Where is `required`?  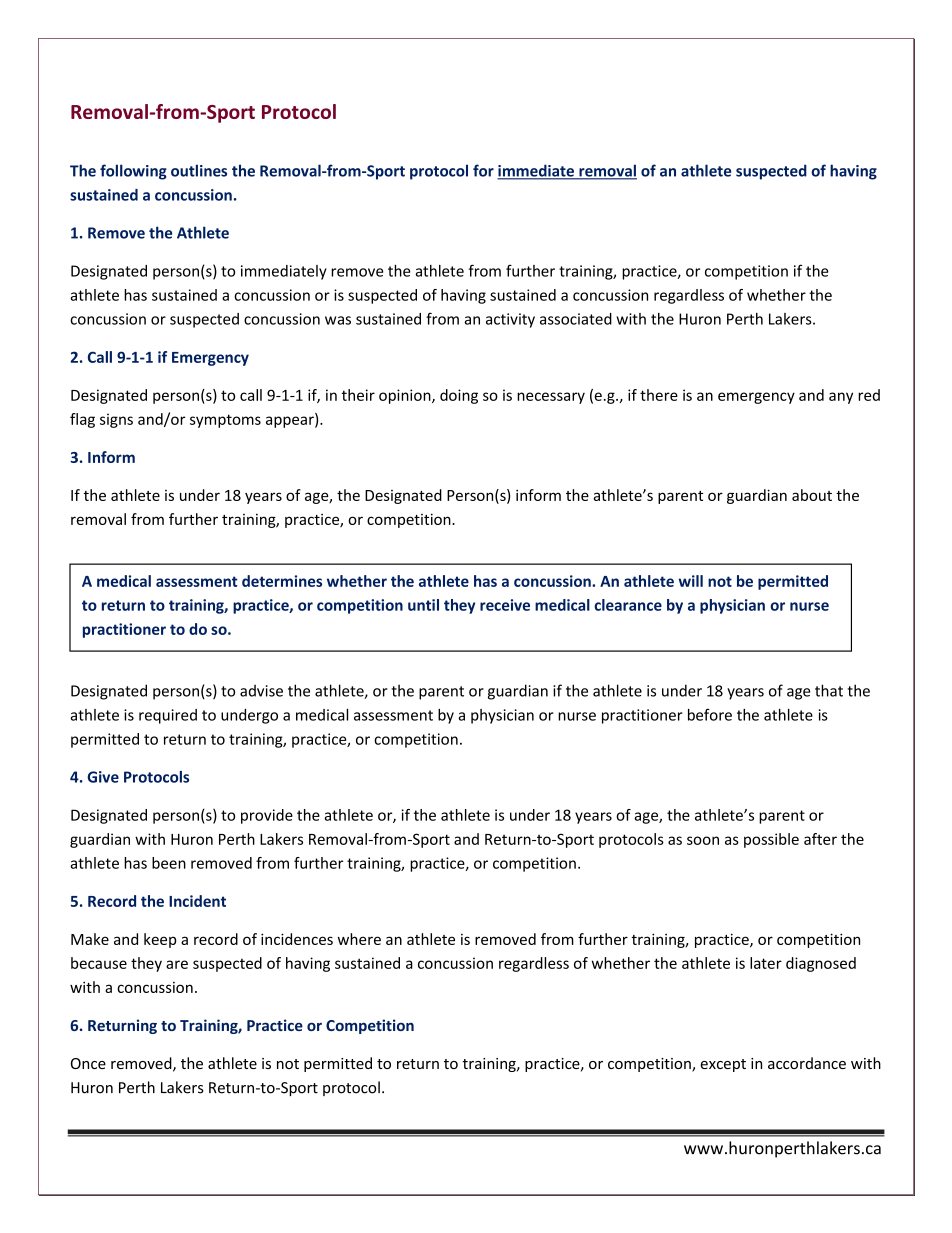 required is located at coordinates (168, 716).
